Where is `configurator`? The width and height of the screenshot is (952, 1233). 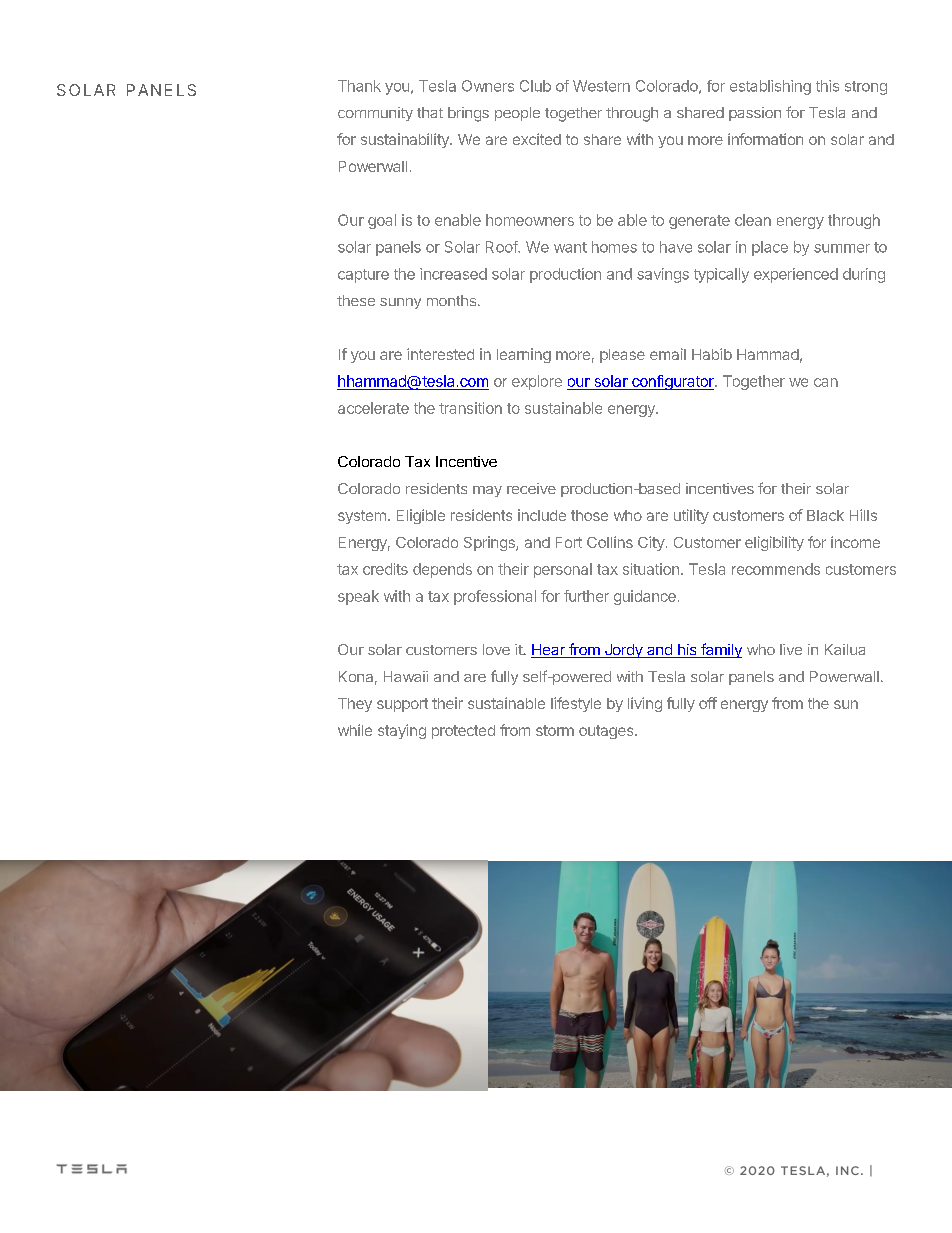 configurator is located at coordinates (673, 382).
